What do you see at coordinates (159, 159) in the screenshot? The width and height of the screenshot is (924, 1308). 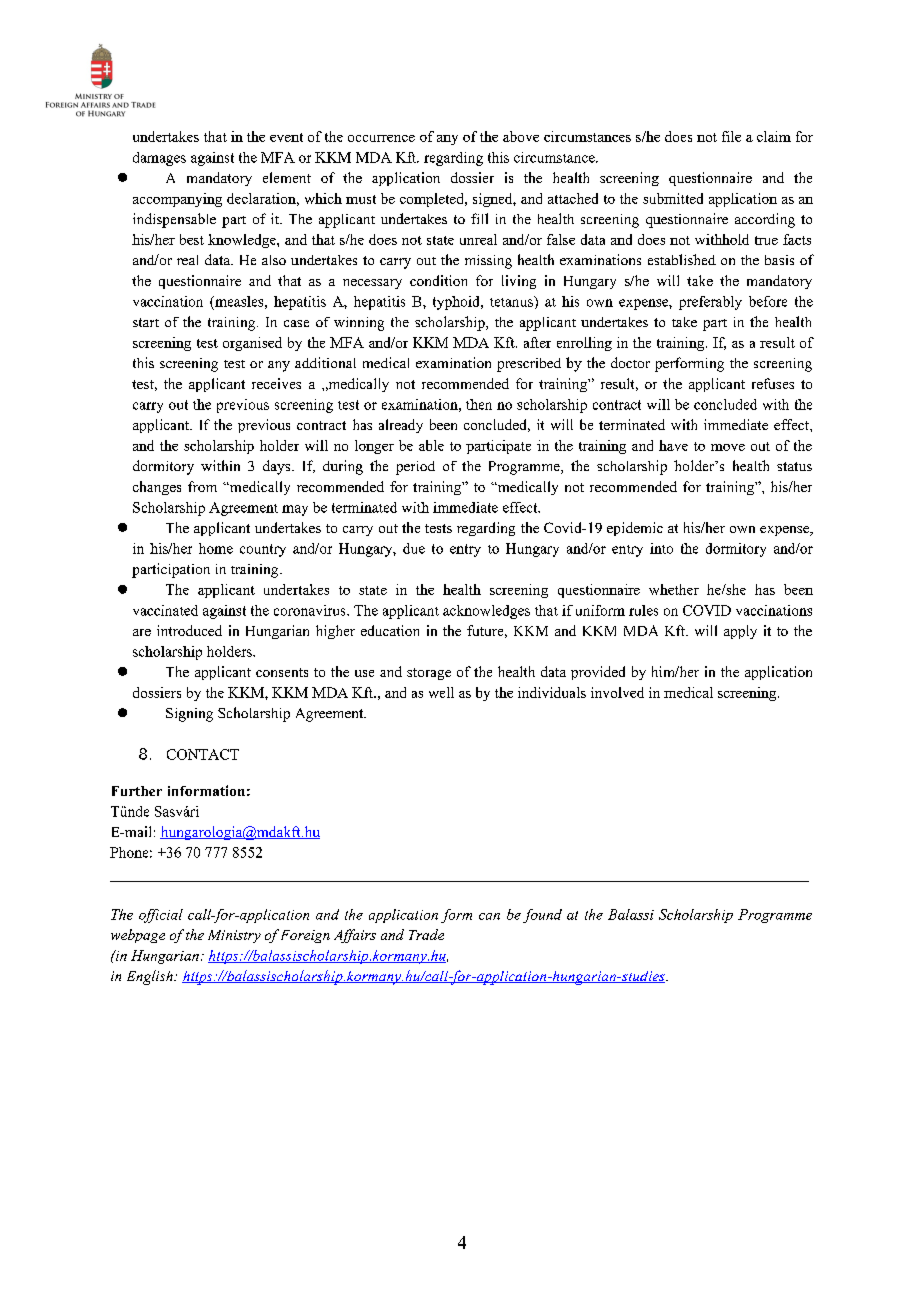 I see `damages` at bounding box center [159, 159].
